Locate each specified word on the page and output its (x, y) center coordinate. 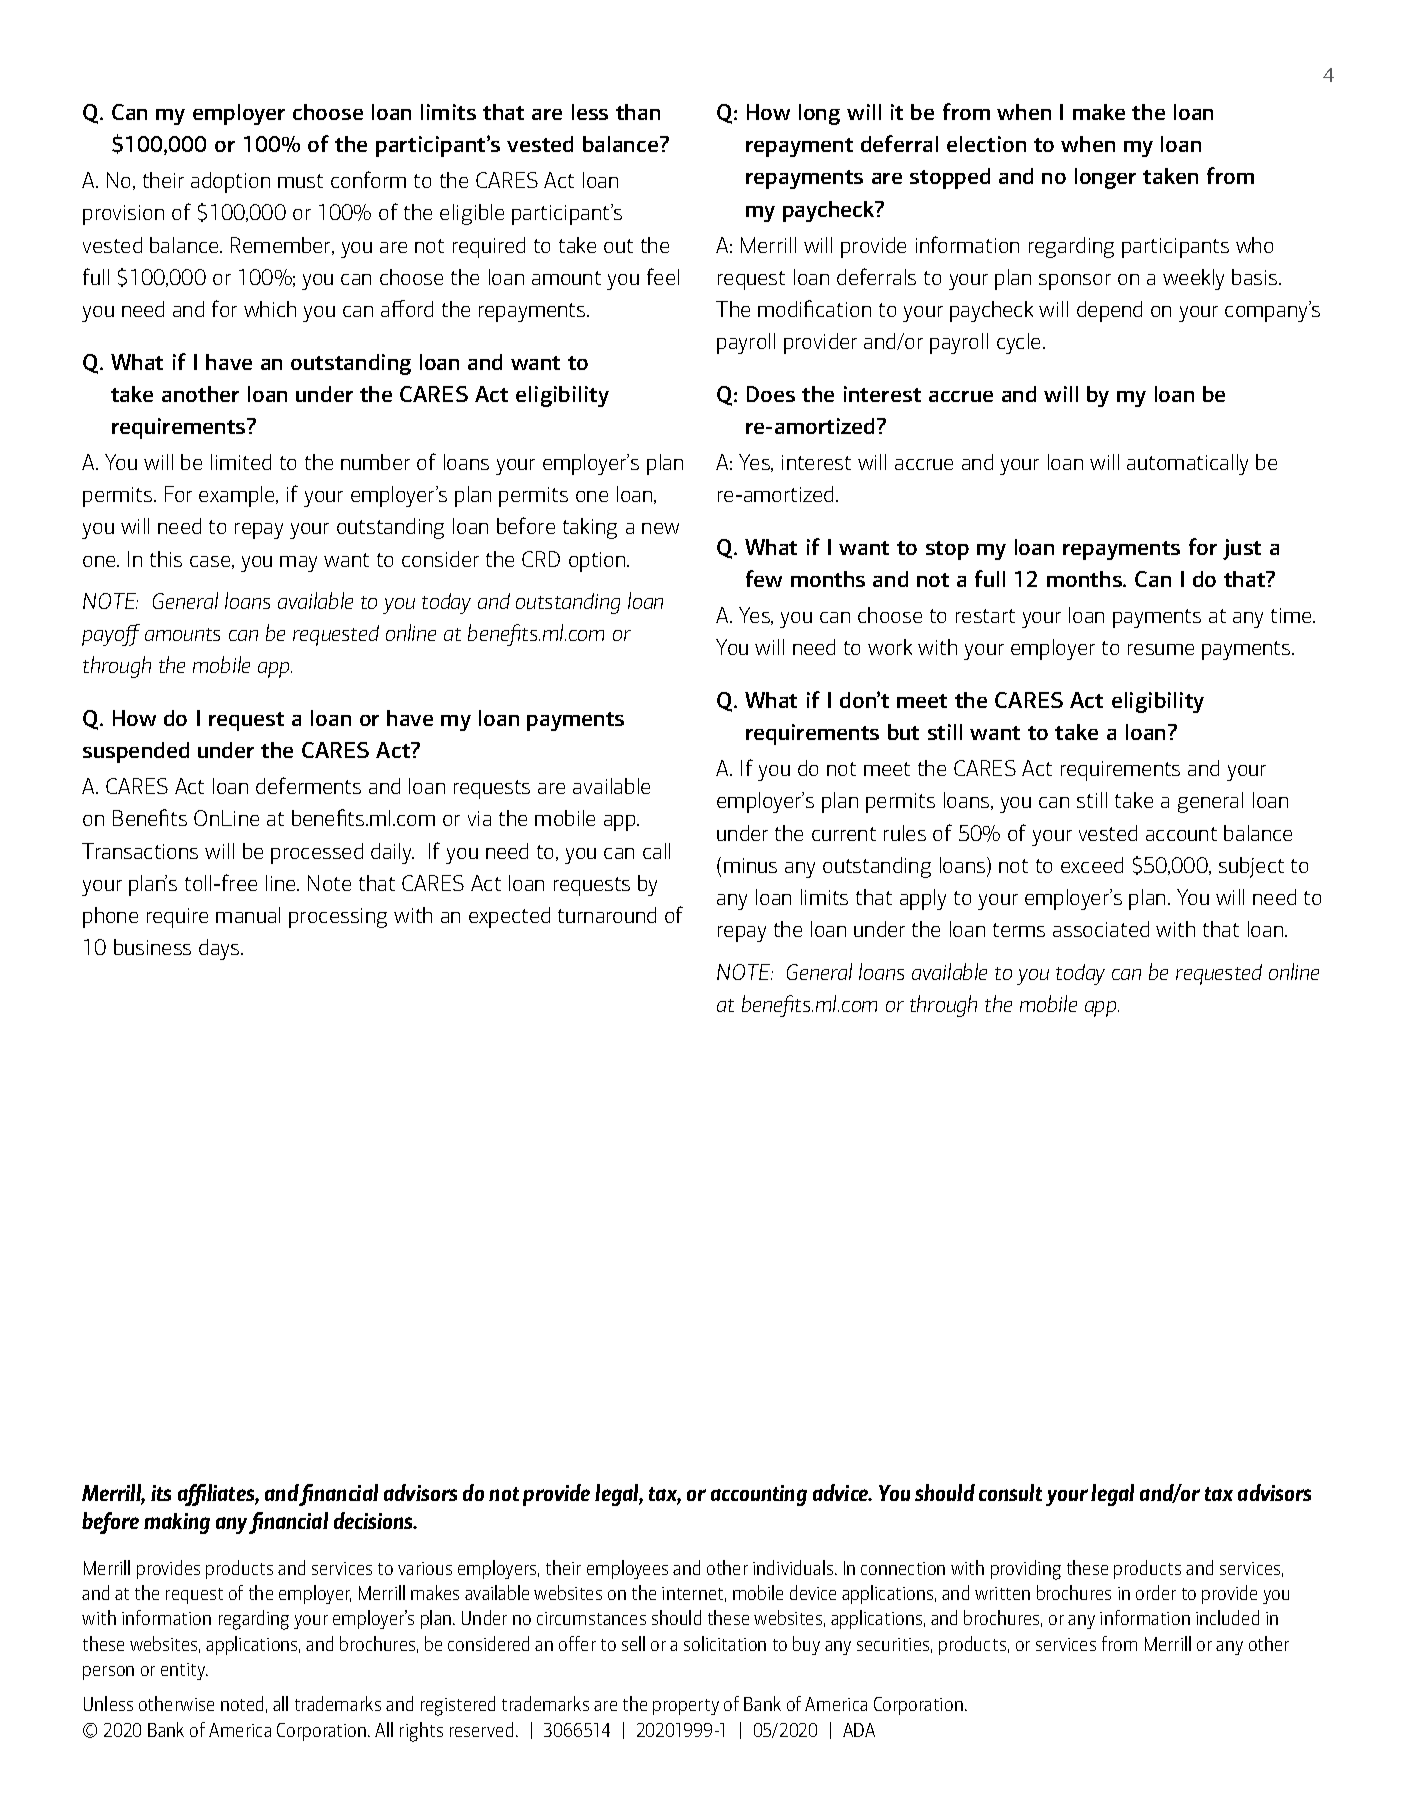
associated (1101, 929)
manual (248, 915)
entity (184, 1671)
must (300, 181)
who (1254, 245)
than (638, 112)
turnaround (607, 915)
